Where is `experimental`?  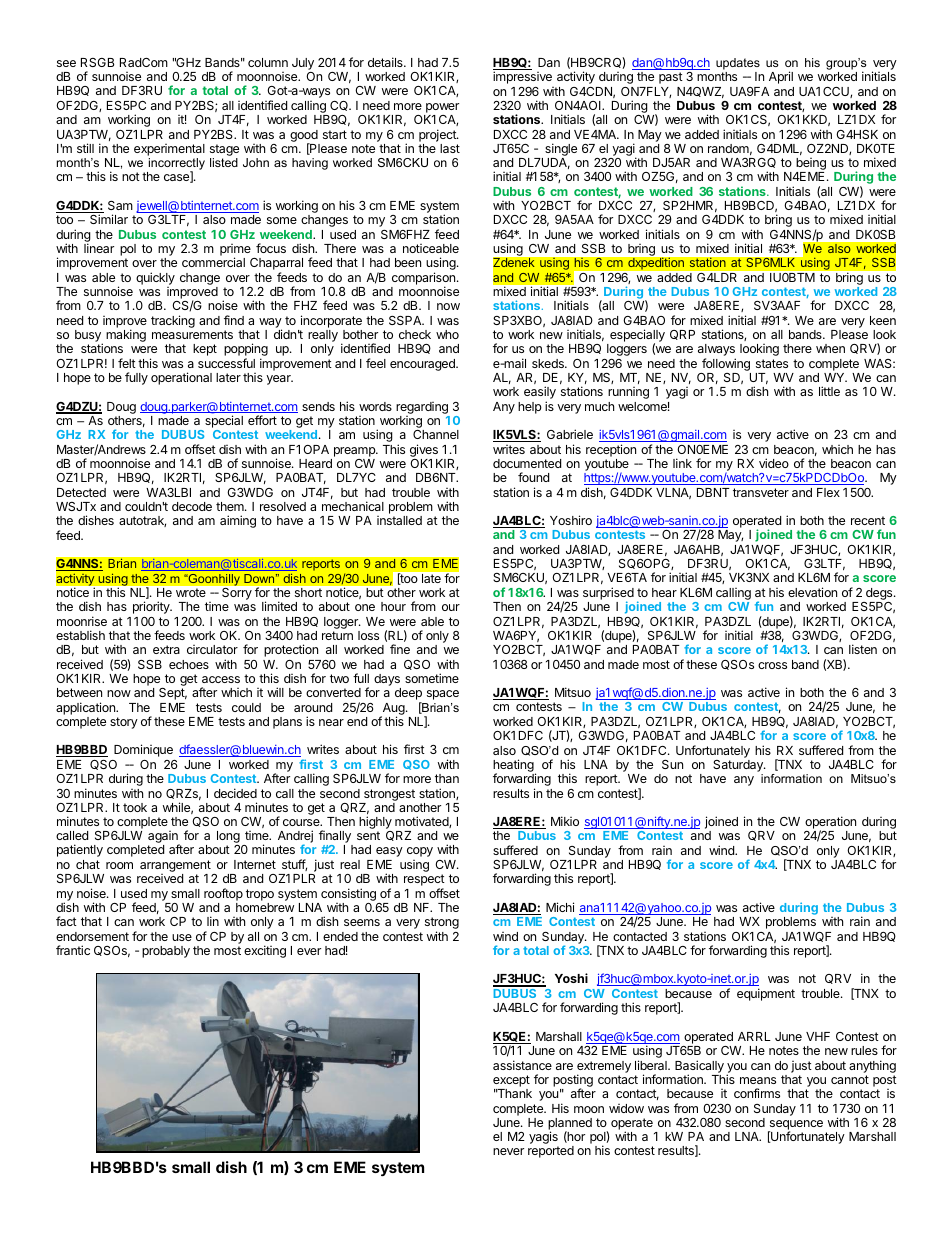 experimental is located at coordinates (169, 150).
